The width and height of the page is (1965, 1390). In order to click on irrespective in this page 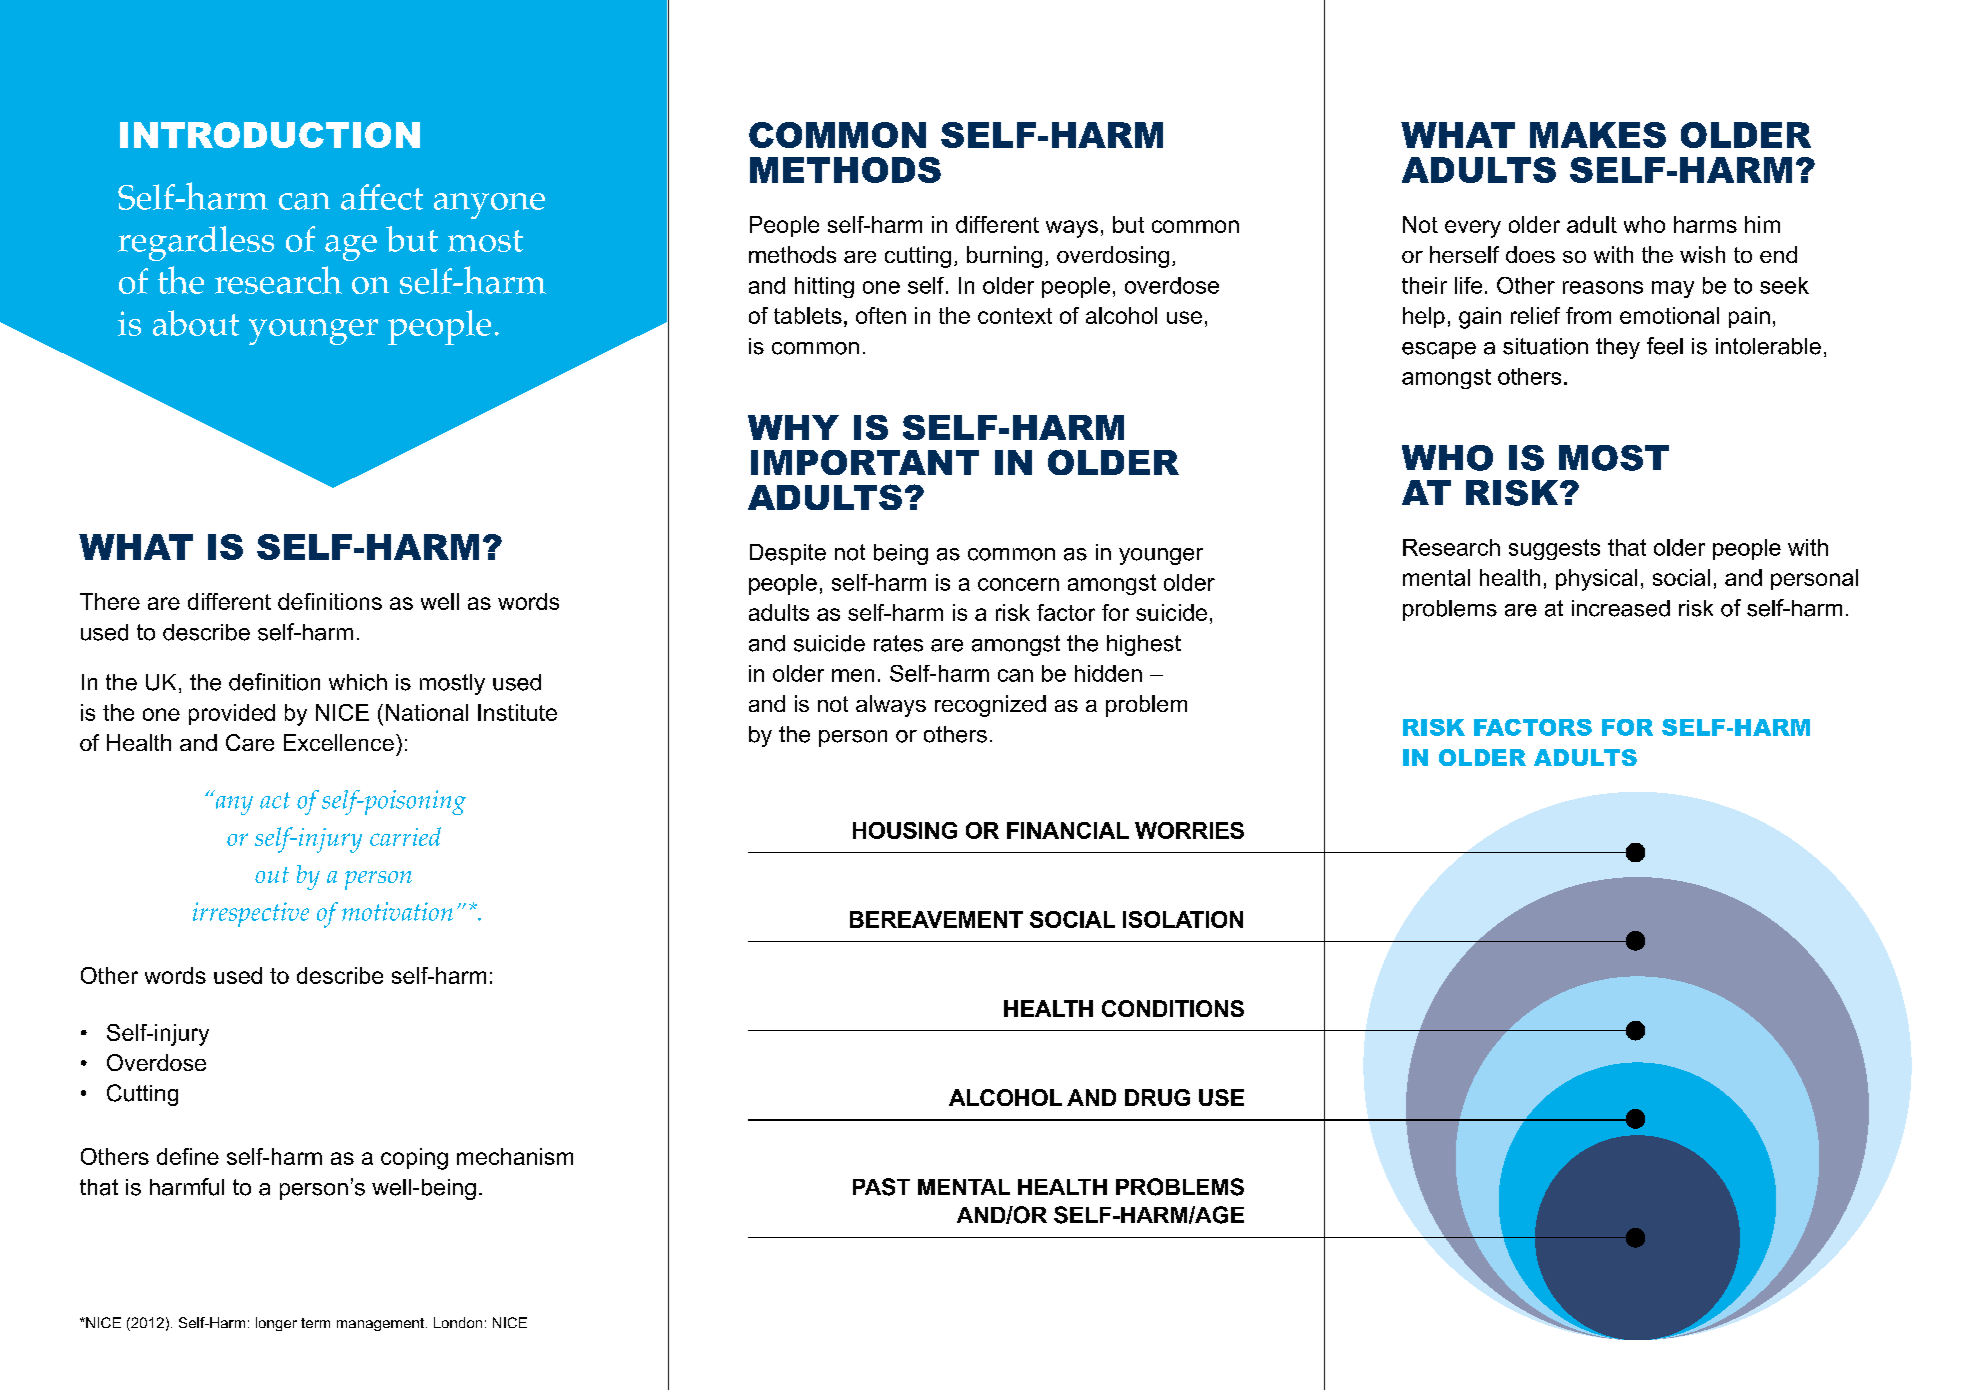, I will do `click(251, 914)`.
